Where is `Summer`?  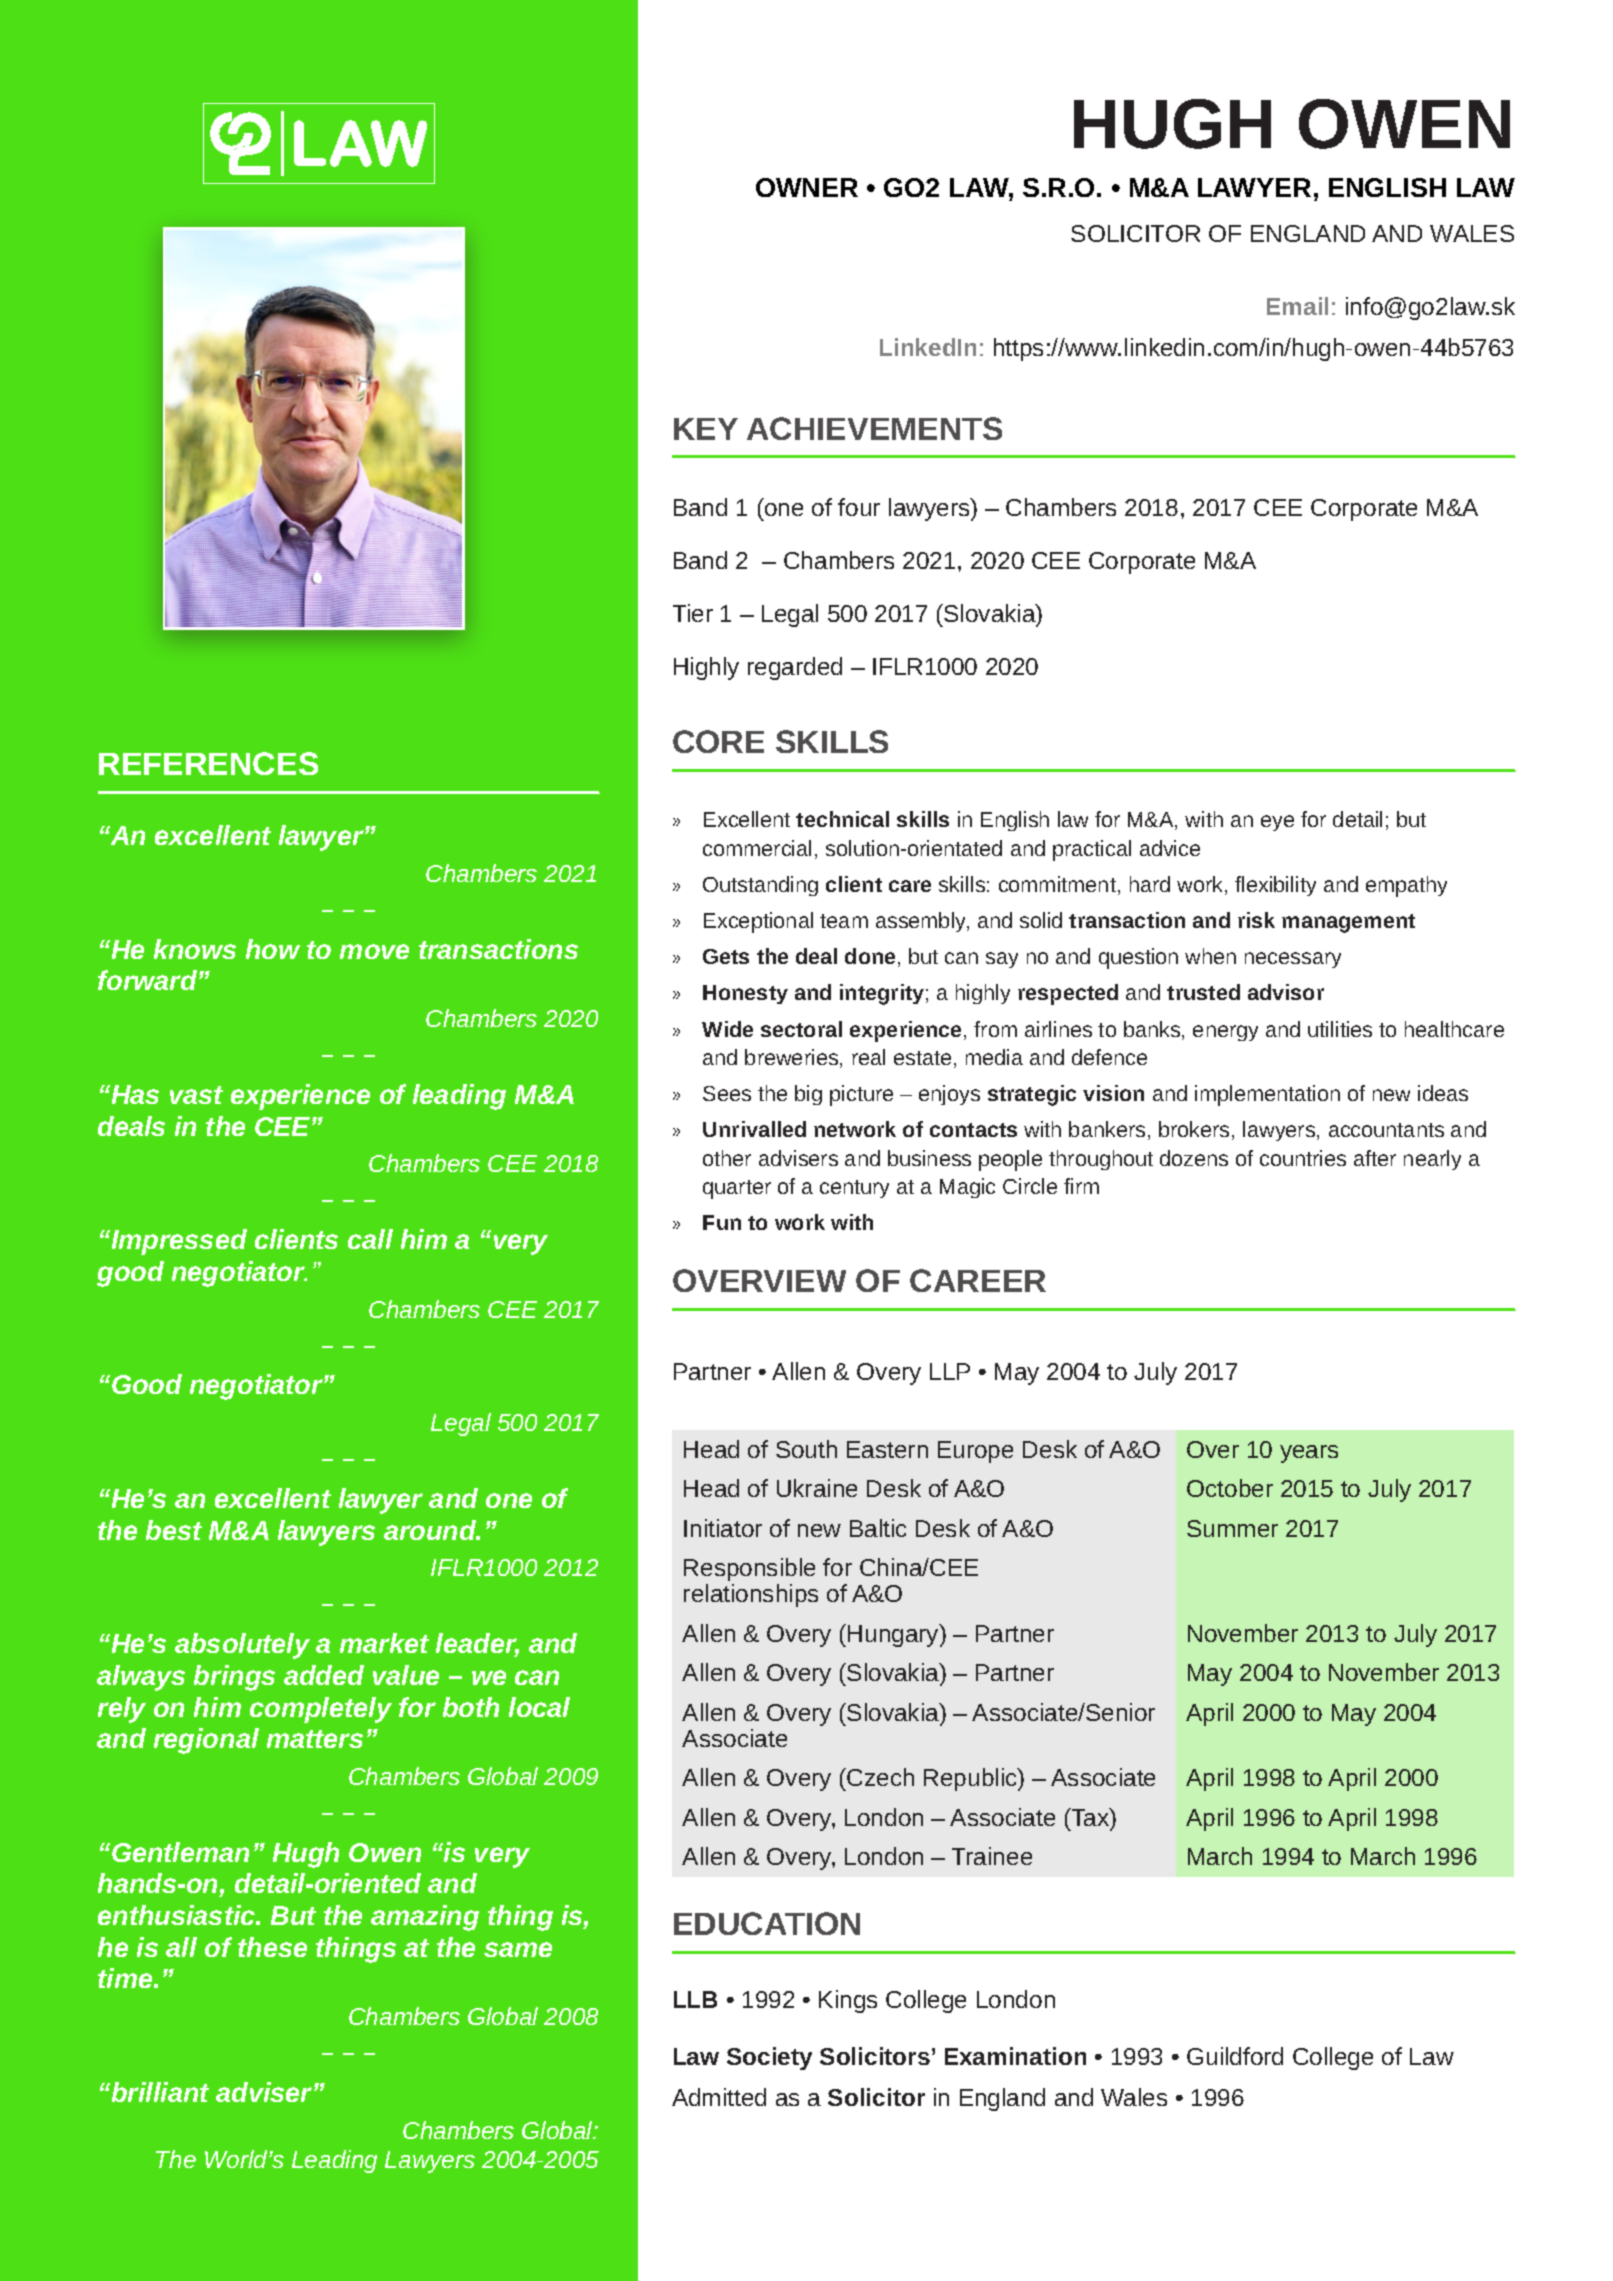 Summer is located at coordinates (1232, 1528).
